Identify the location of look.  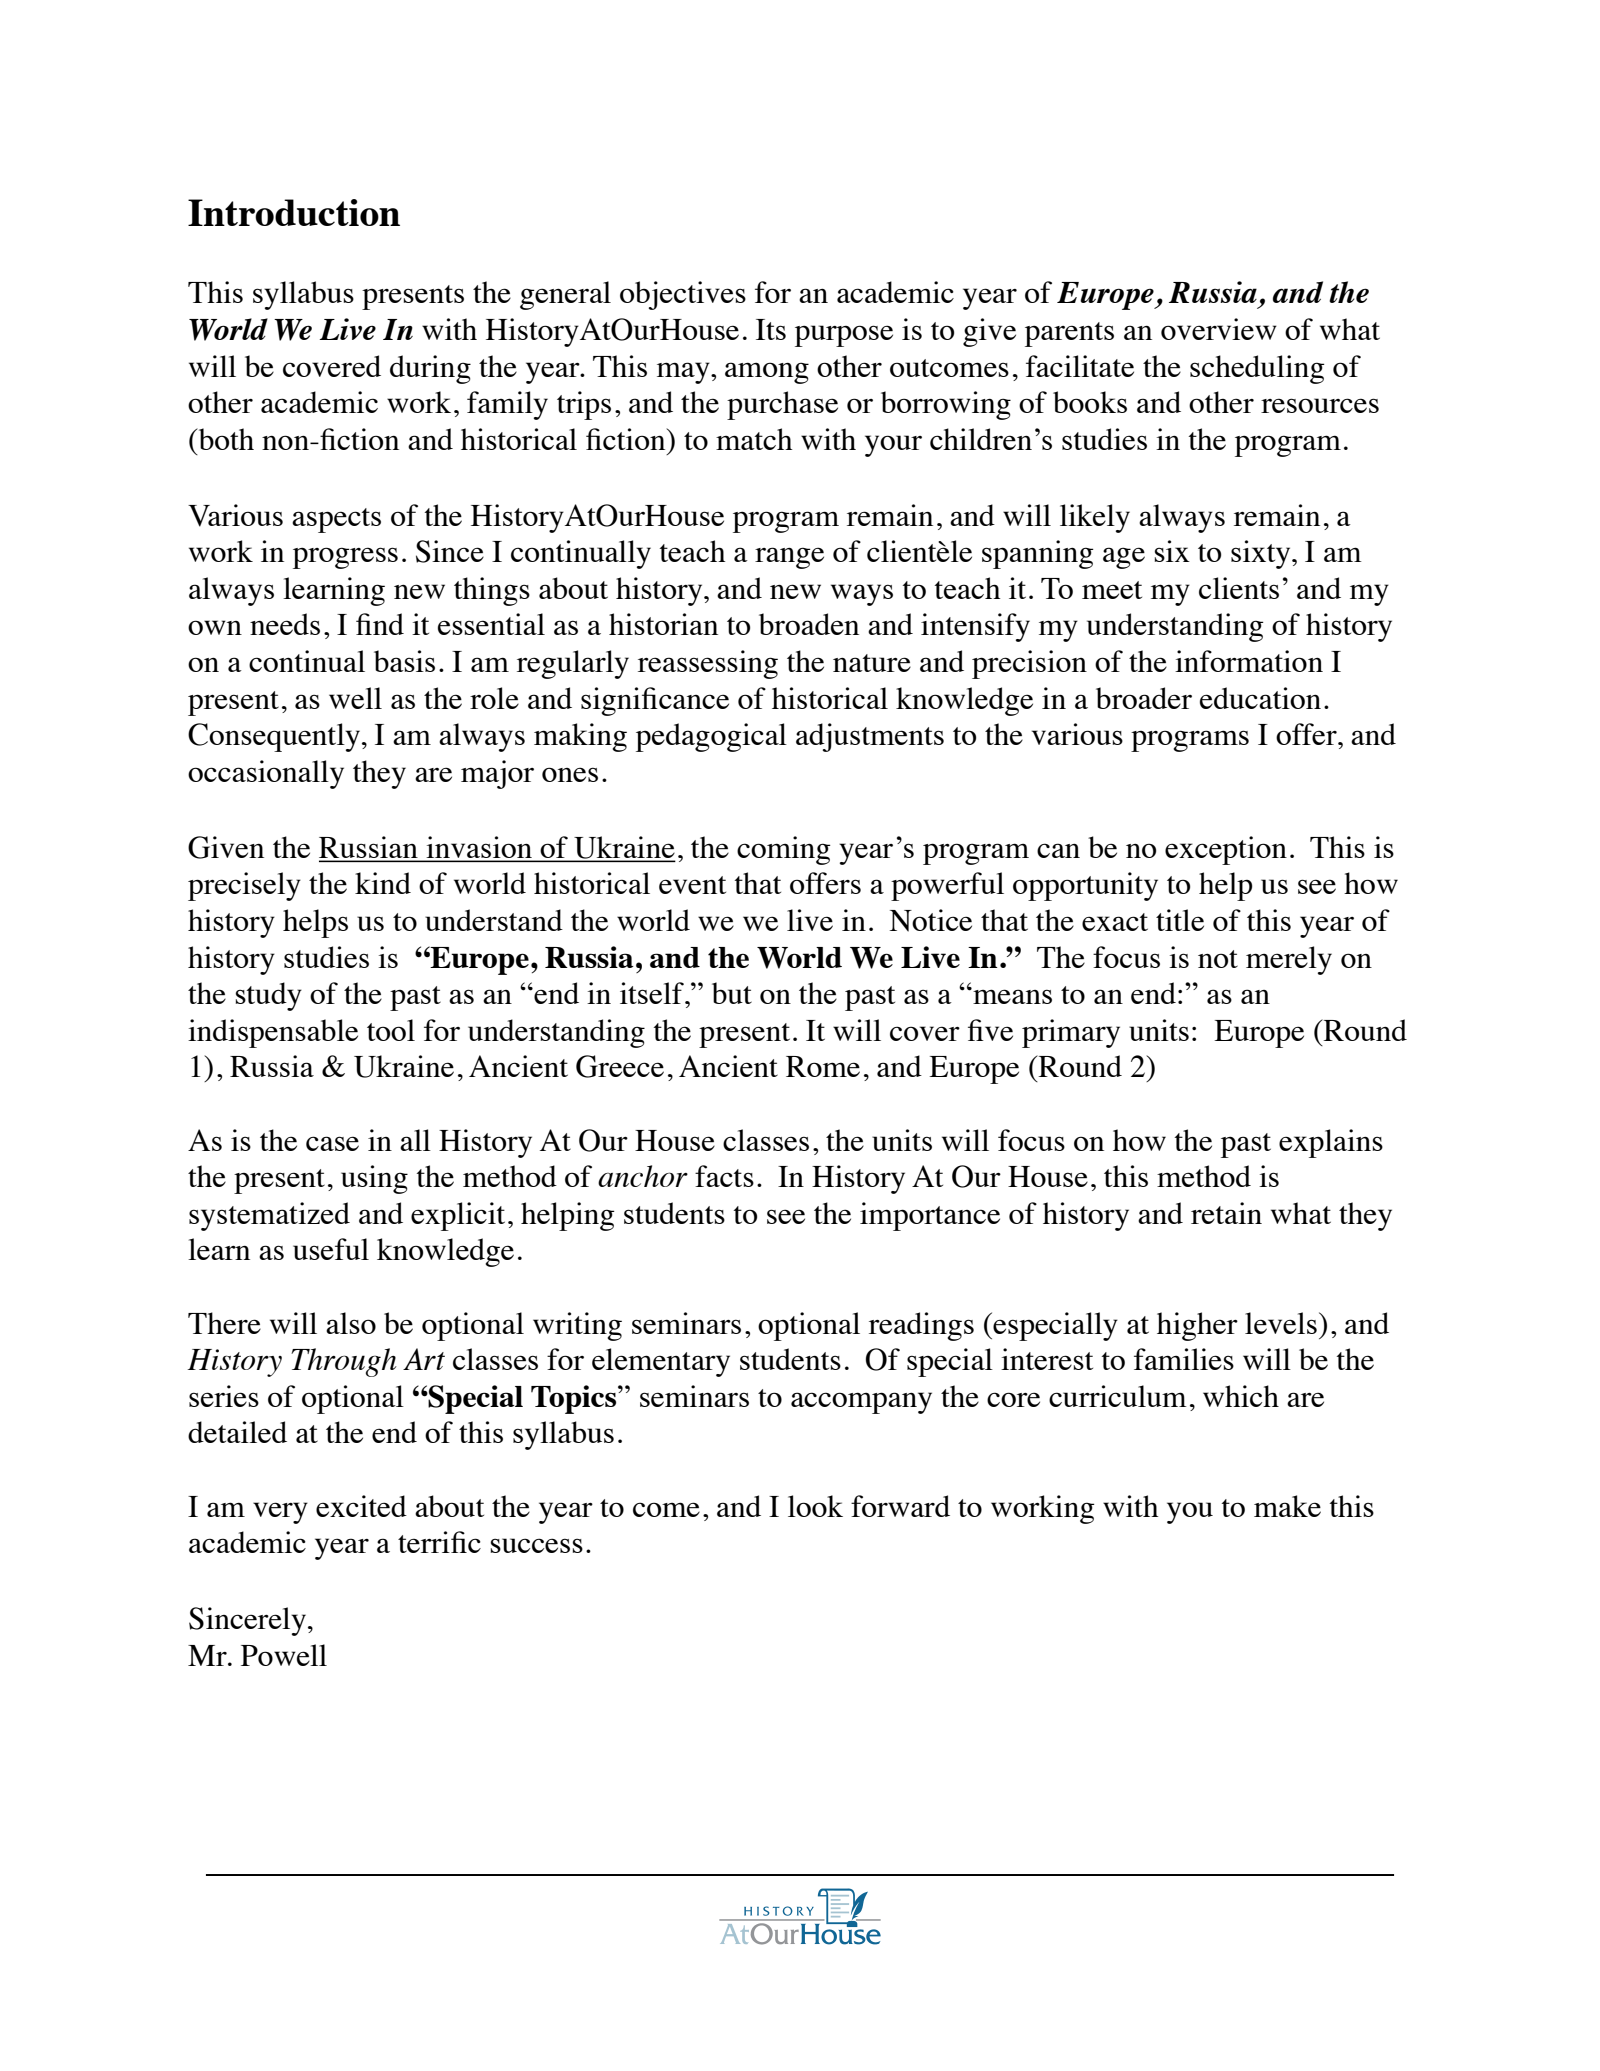
(815, 1506).
